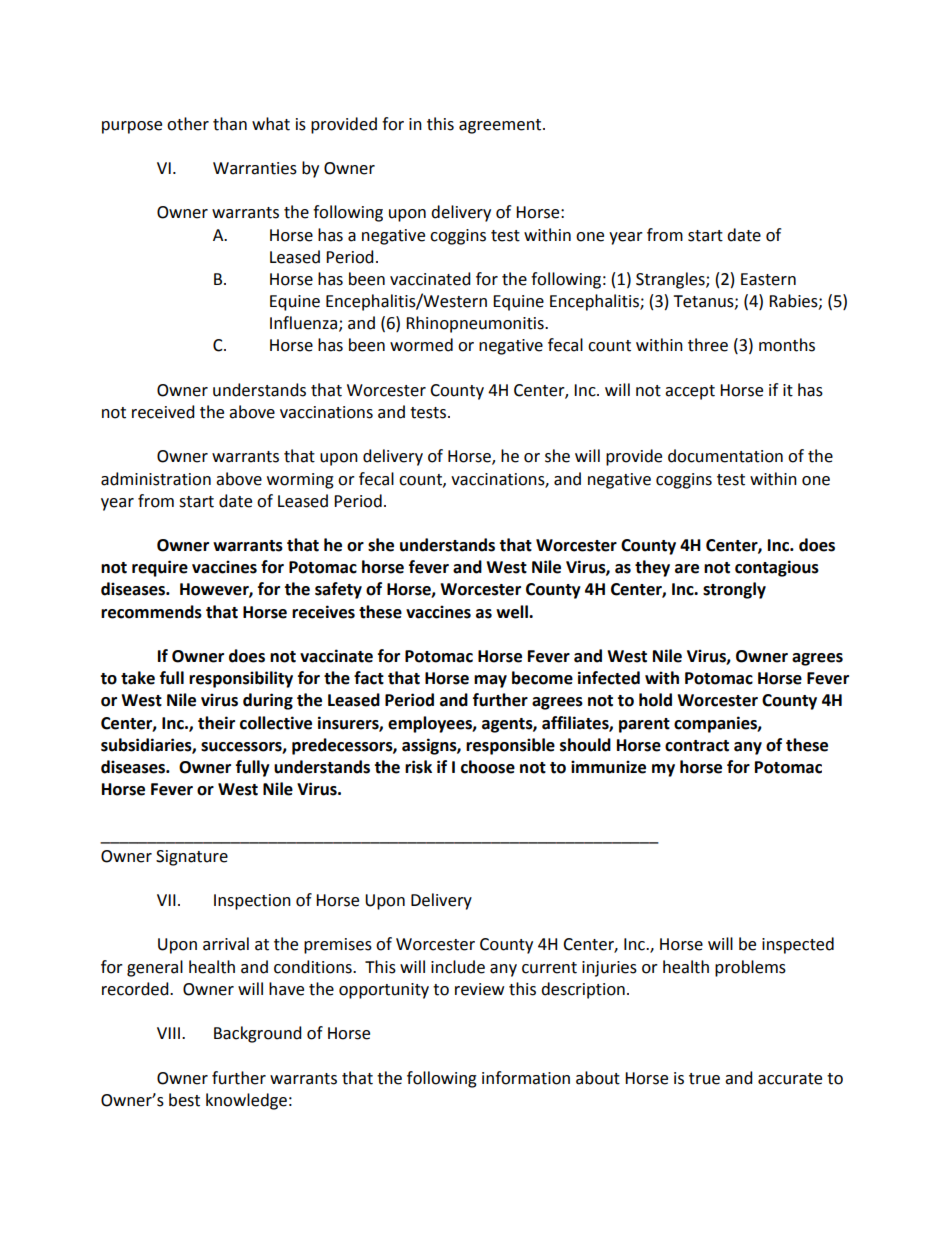  What do you see at coordinates (501, 126) in the screenshot?
I see `agreement` at bounding box center [501, 126].
